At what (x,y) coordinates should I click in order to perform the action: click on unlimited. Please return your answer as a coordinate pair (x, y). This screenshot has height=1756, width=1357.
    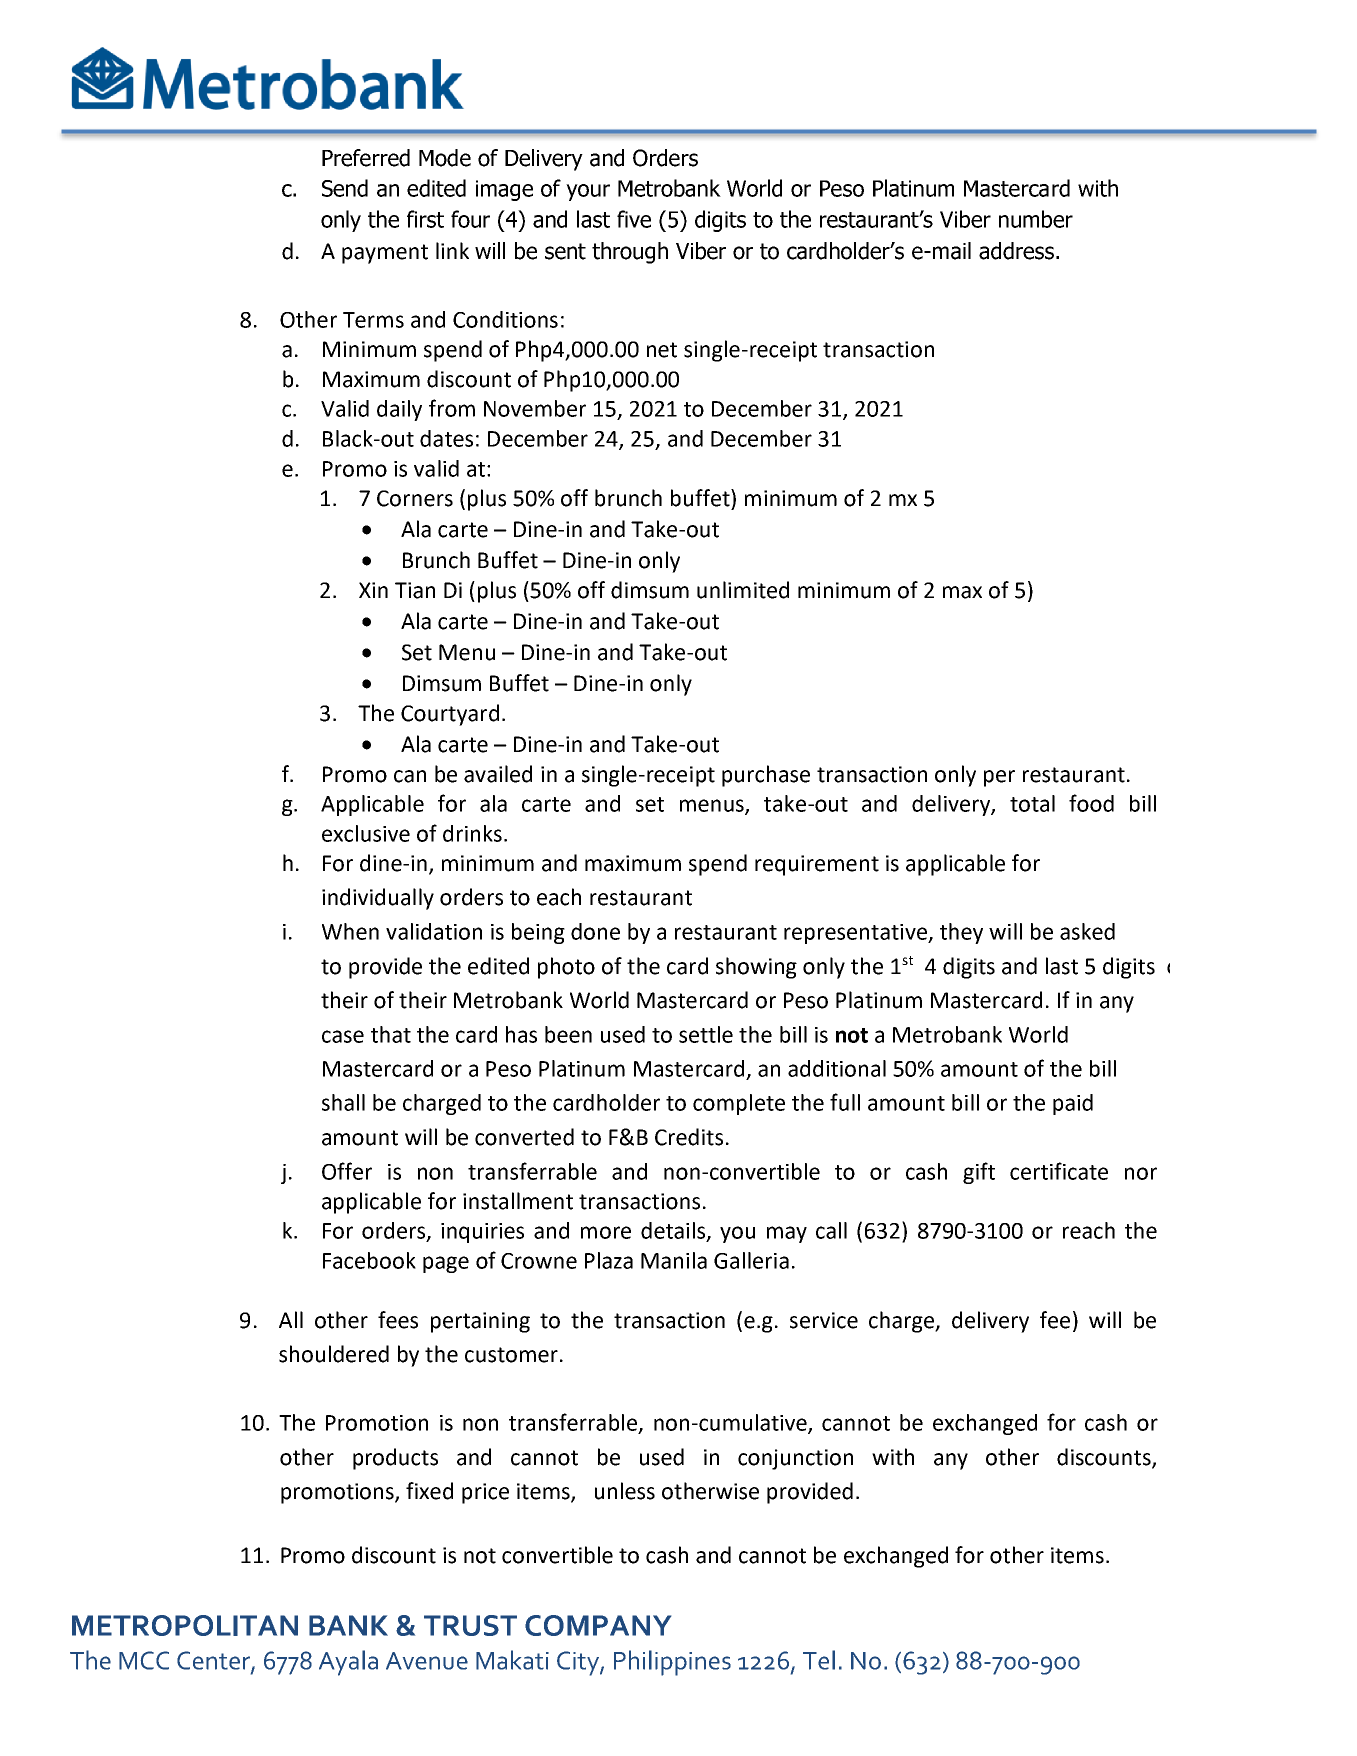
    Looking at the image, I should click on (743, 590).
